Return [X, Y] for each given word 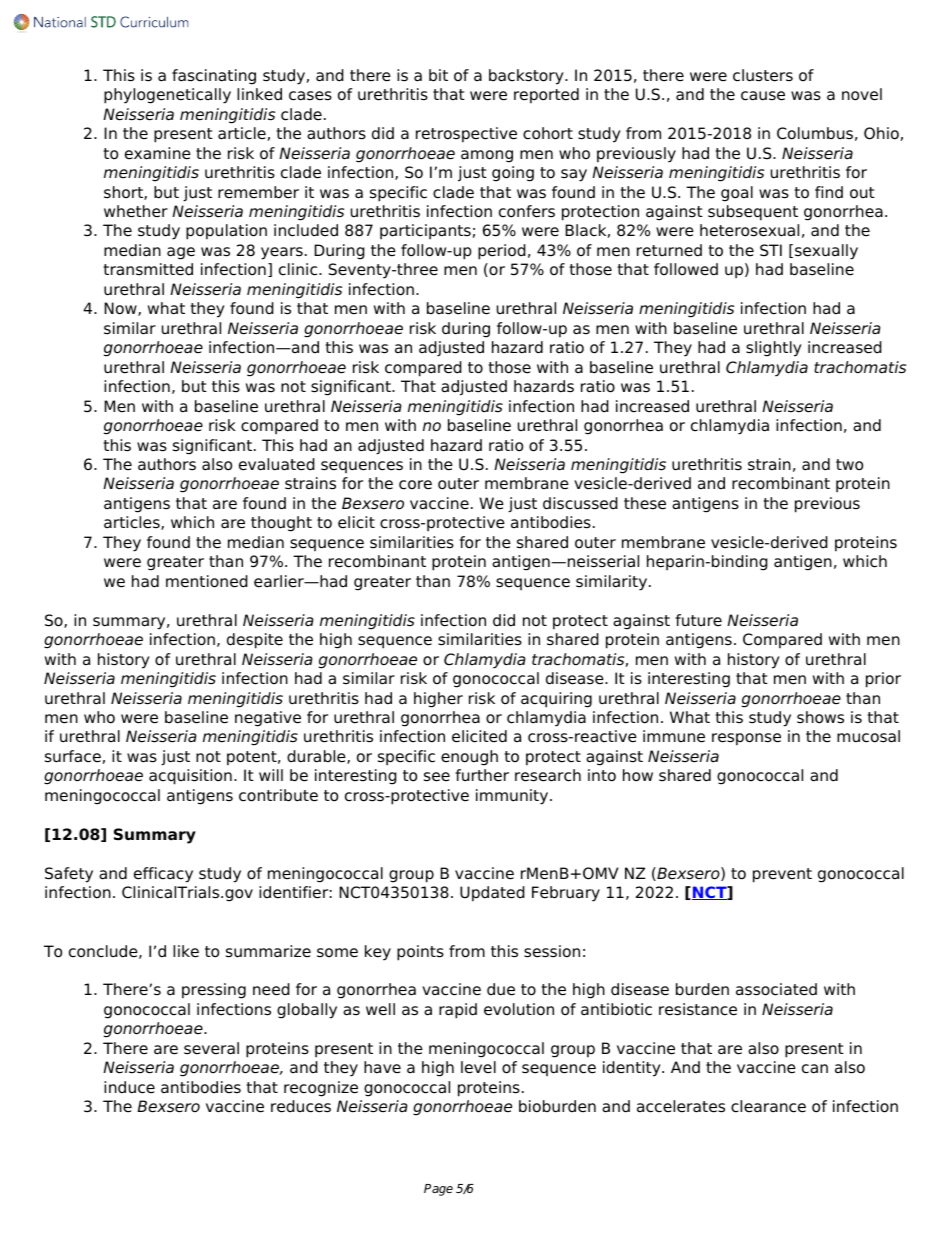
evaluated [277, 464]
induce [129, 1087]
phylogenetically [167, 96]
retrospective [466, 135]
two [849, 465]
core [415, 485]
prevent [782, 875]
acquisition [190, 777]
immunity [513, 797]
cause [763, 96]
